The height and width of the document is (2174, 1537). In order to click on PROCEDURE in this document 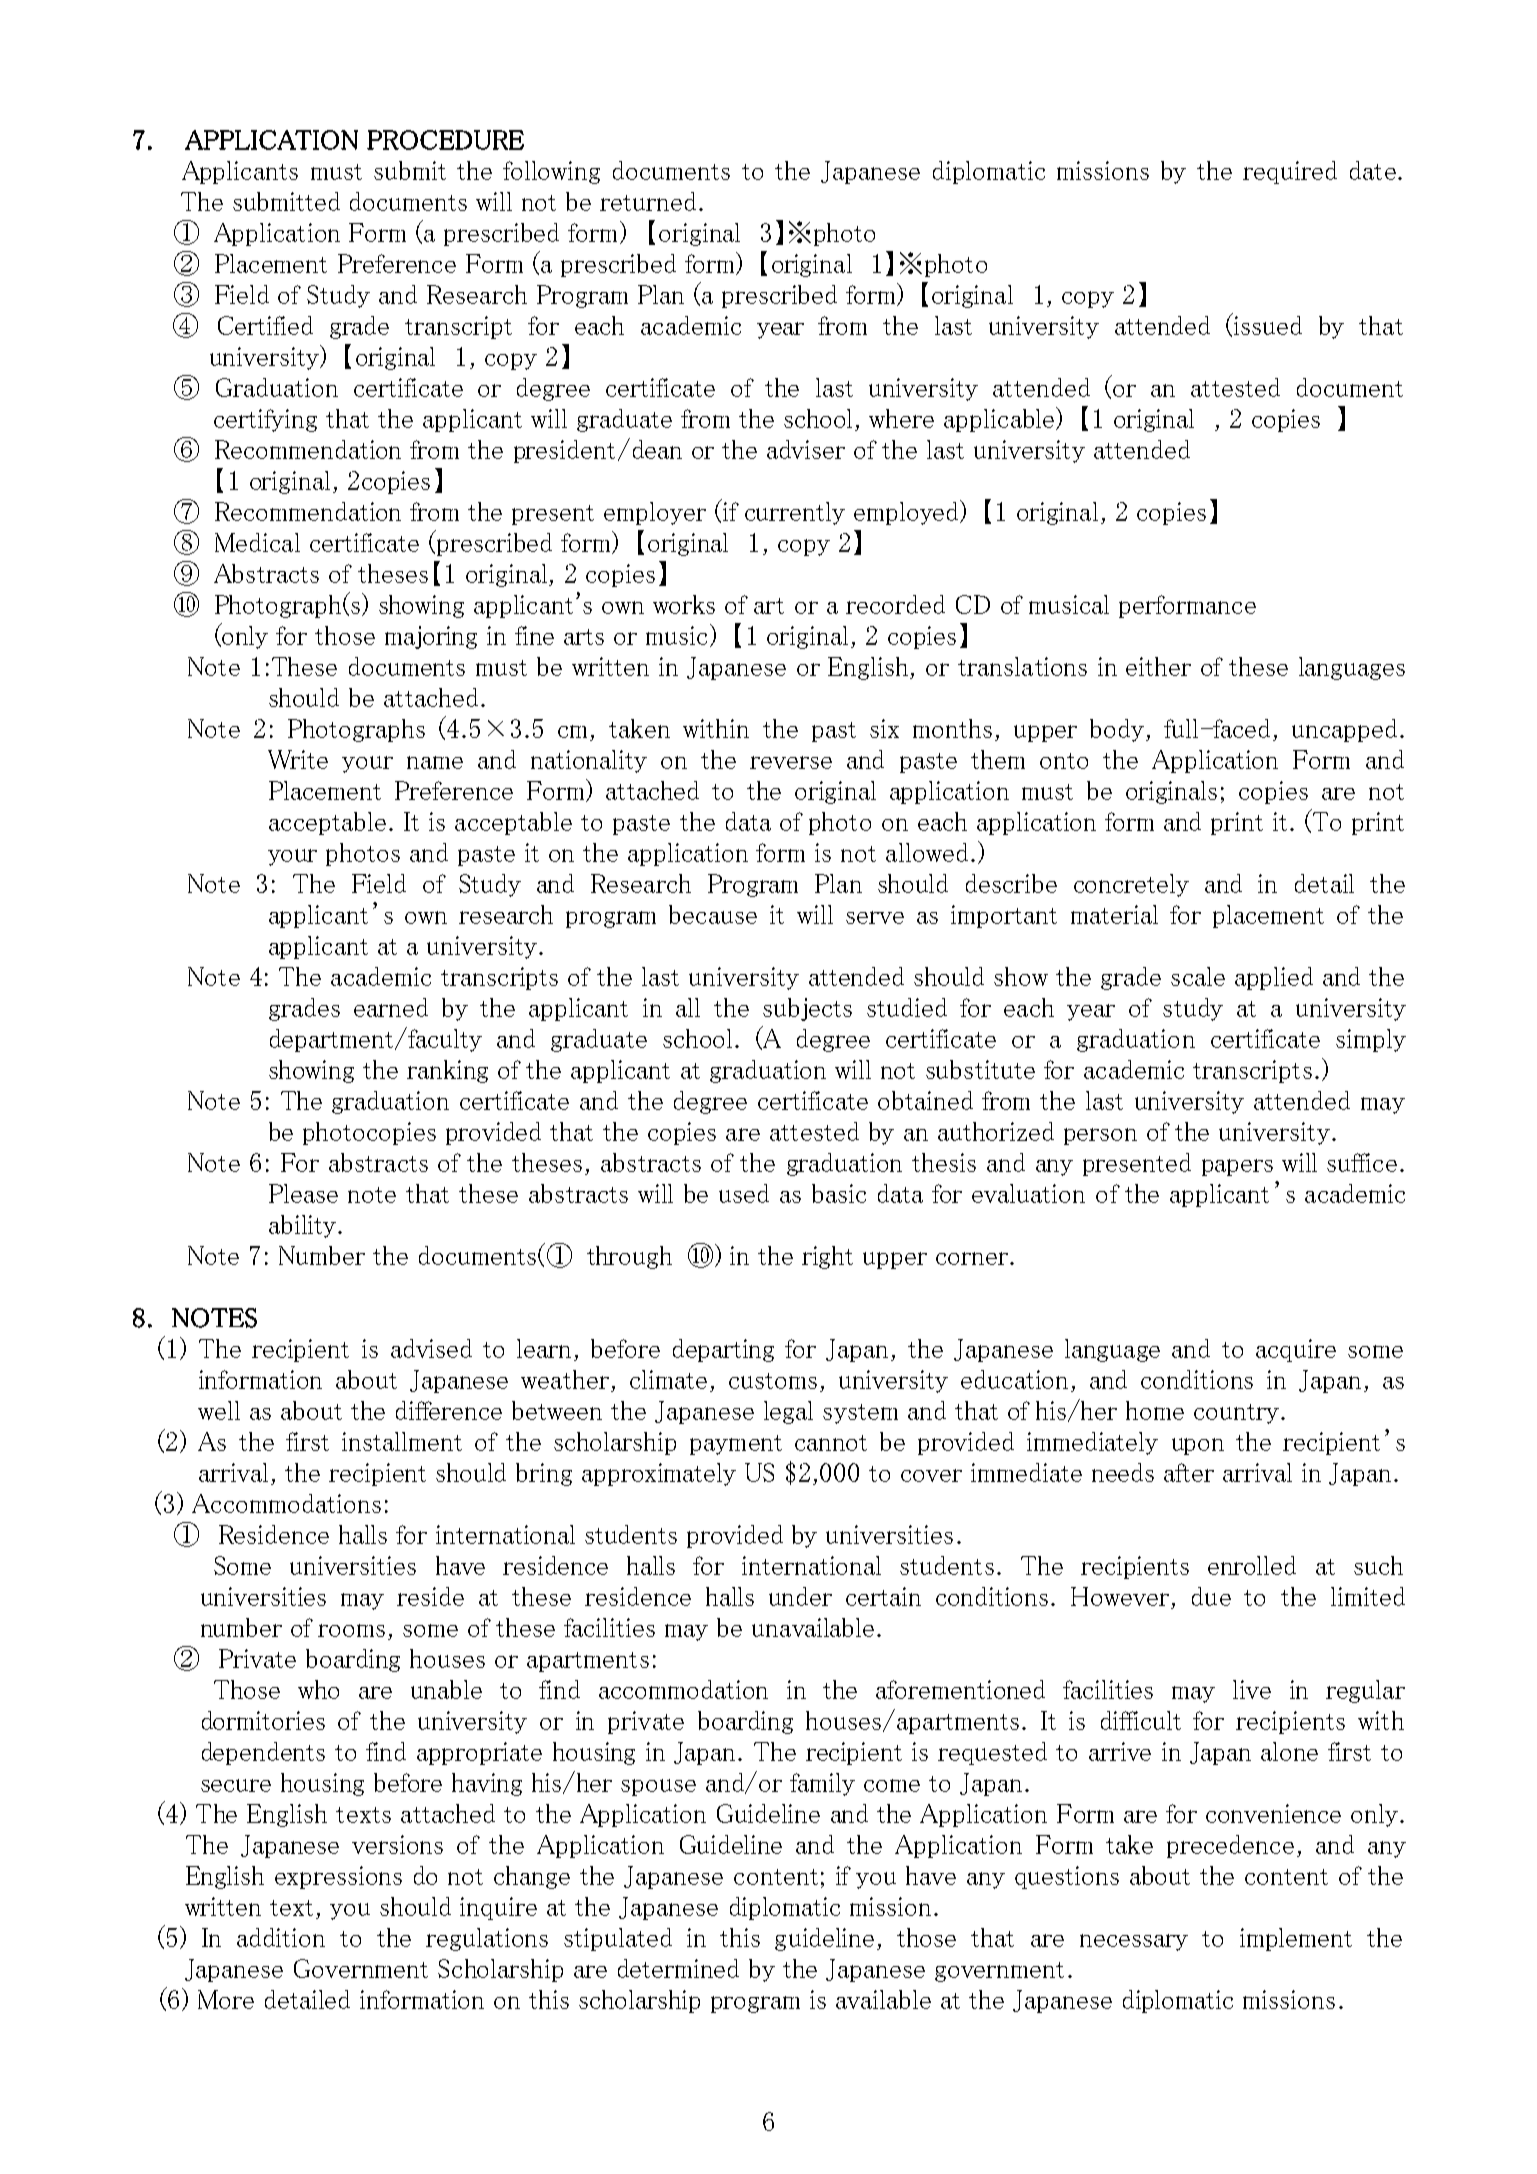, I will do `click(445, 140)`.
